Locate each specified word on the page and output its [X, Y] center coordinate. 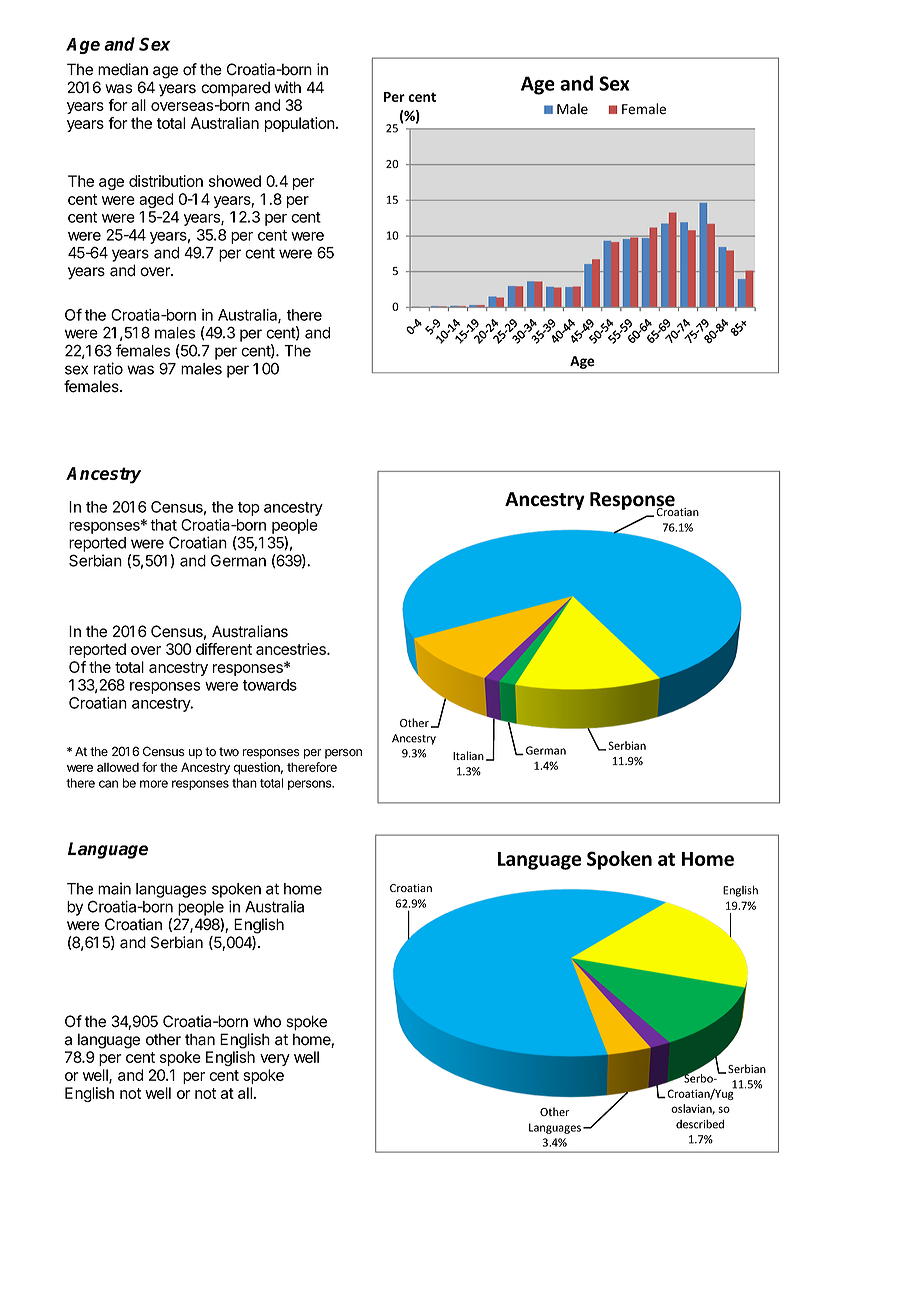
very [275, 1060]
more [154, 784]
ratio [108, 368]
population [300, 124]
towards [270, 685]
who [267, 1021]
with [287, 87]
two [229, 752]
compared [235, 89]
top [249, 509]
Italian [468, 755]
